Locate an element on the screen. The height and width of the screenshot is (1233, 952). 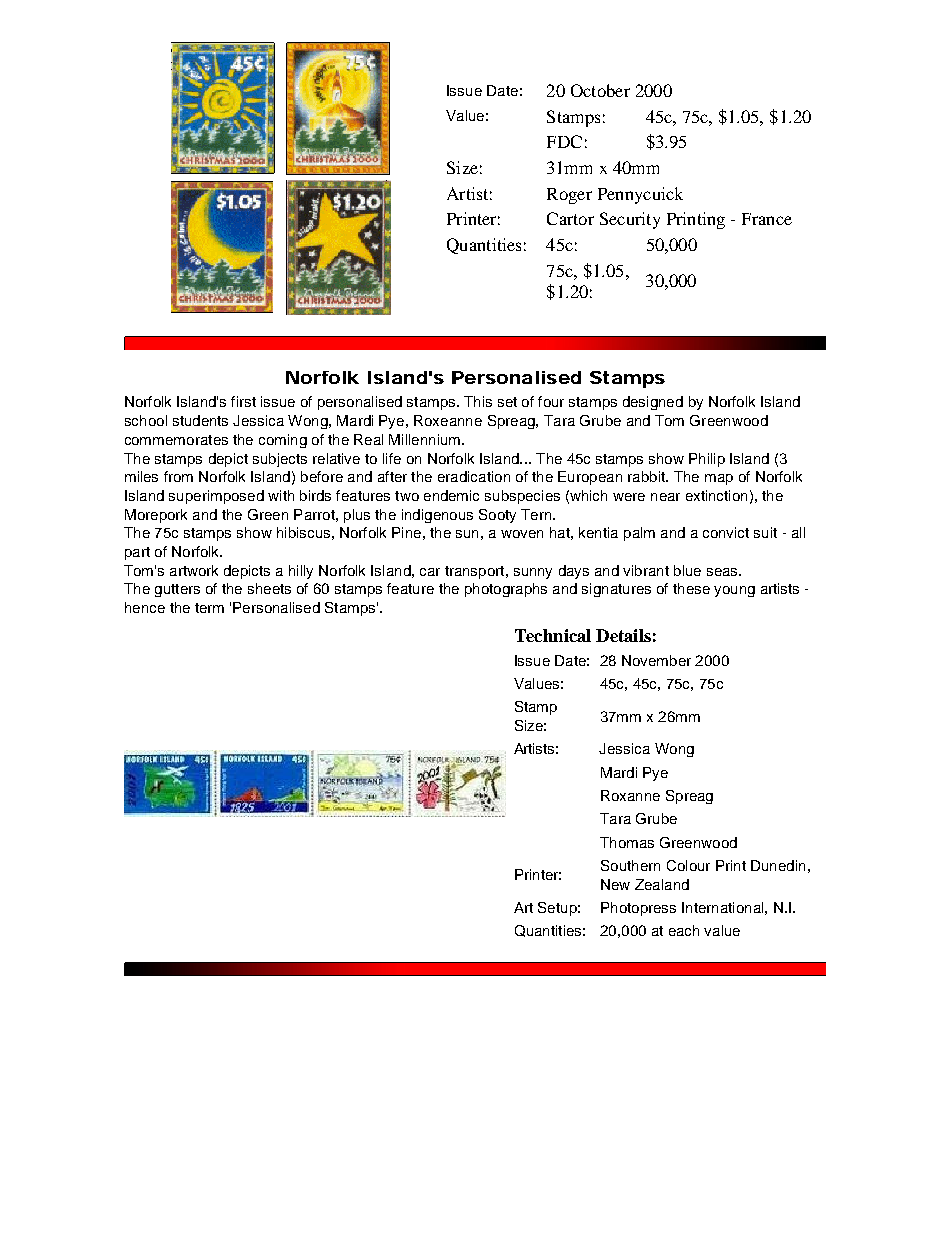
Technical is located at coordinates (553, 635).
